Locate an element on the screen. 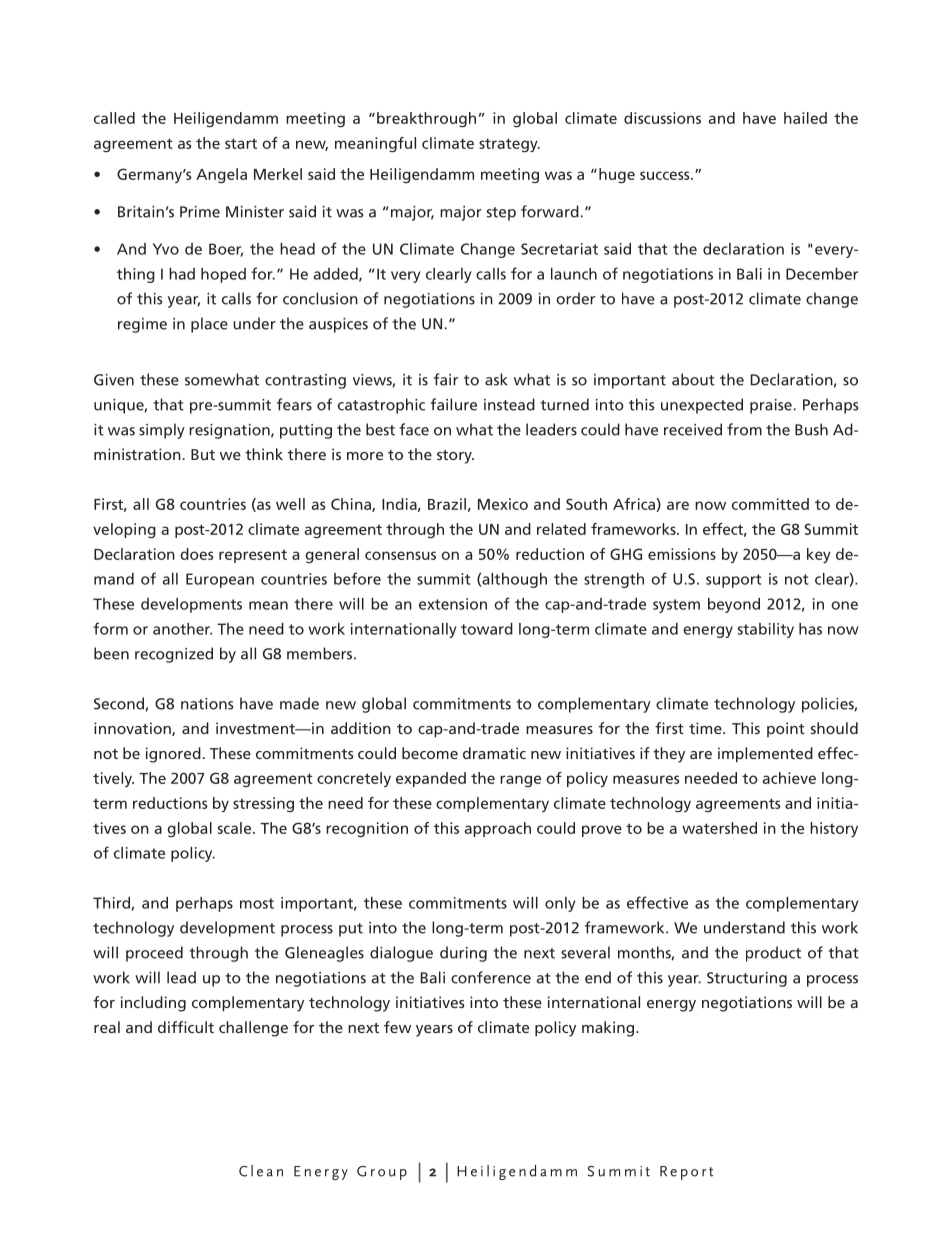 The image size is (952, 1233). start is located at coordinates (241, 143).
